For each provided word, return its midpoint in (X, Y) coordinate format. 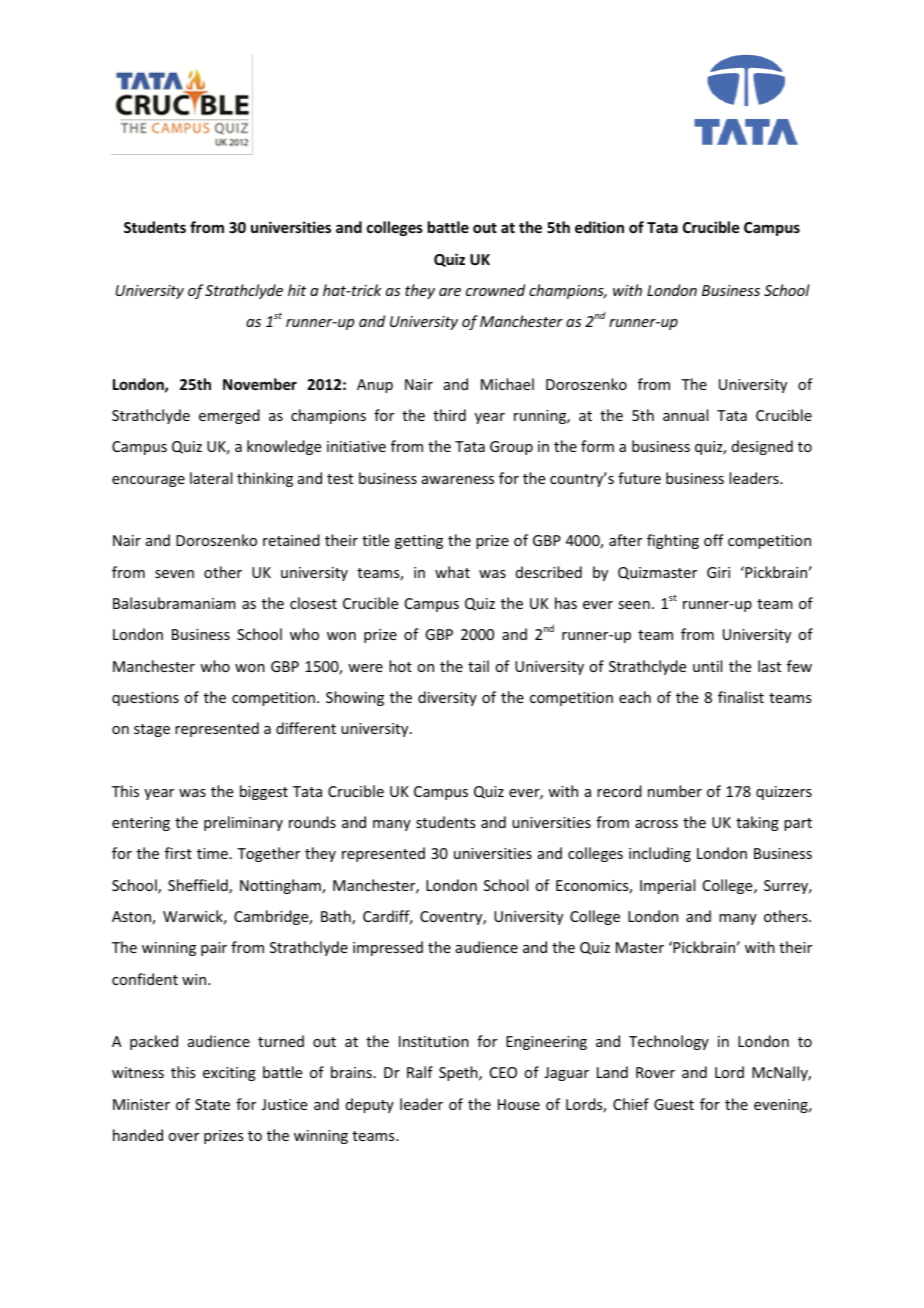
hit (297, 290)
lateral (211, 478)
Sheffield (199, 886)
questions (145, 699)
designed (762, 447)
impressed (388, 948)
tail (478, 666)
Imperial (667, 886)
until (707, 666)
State (212, 1104)
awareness (458, 480)
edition (599, 227)
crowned (495, 290)
